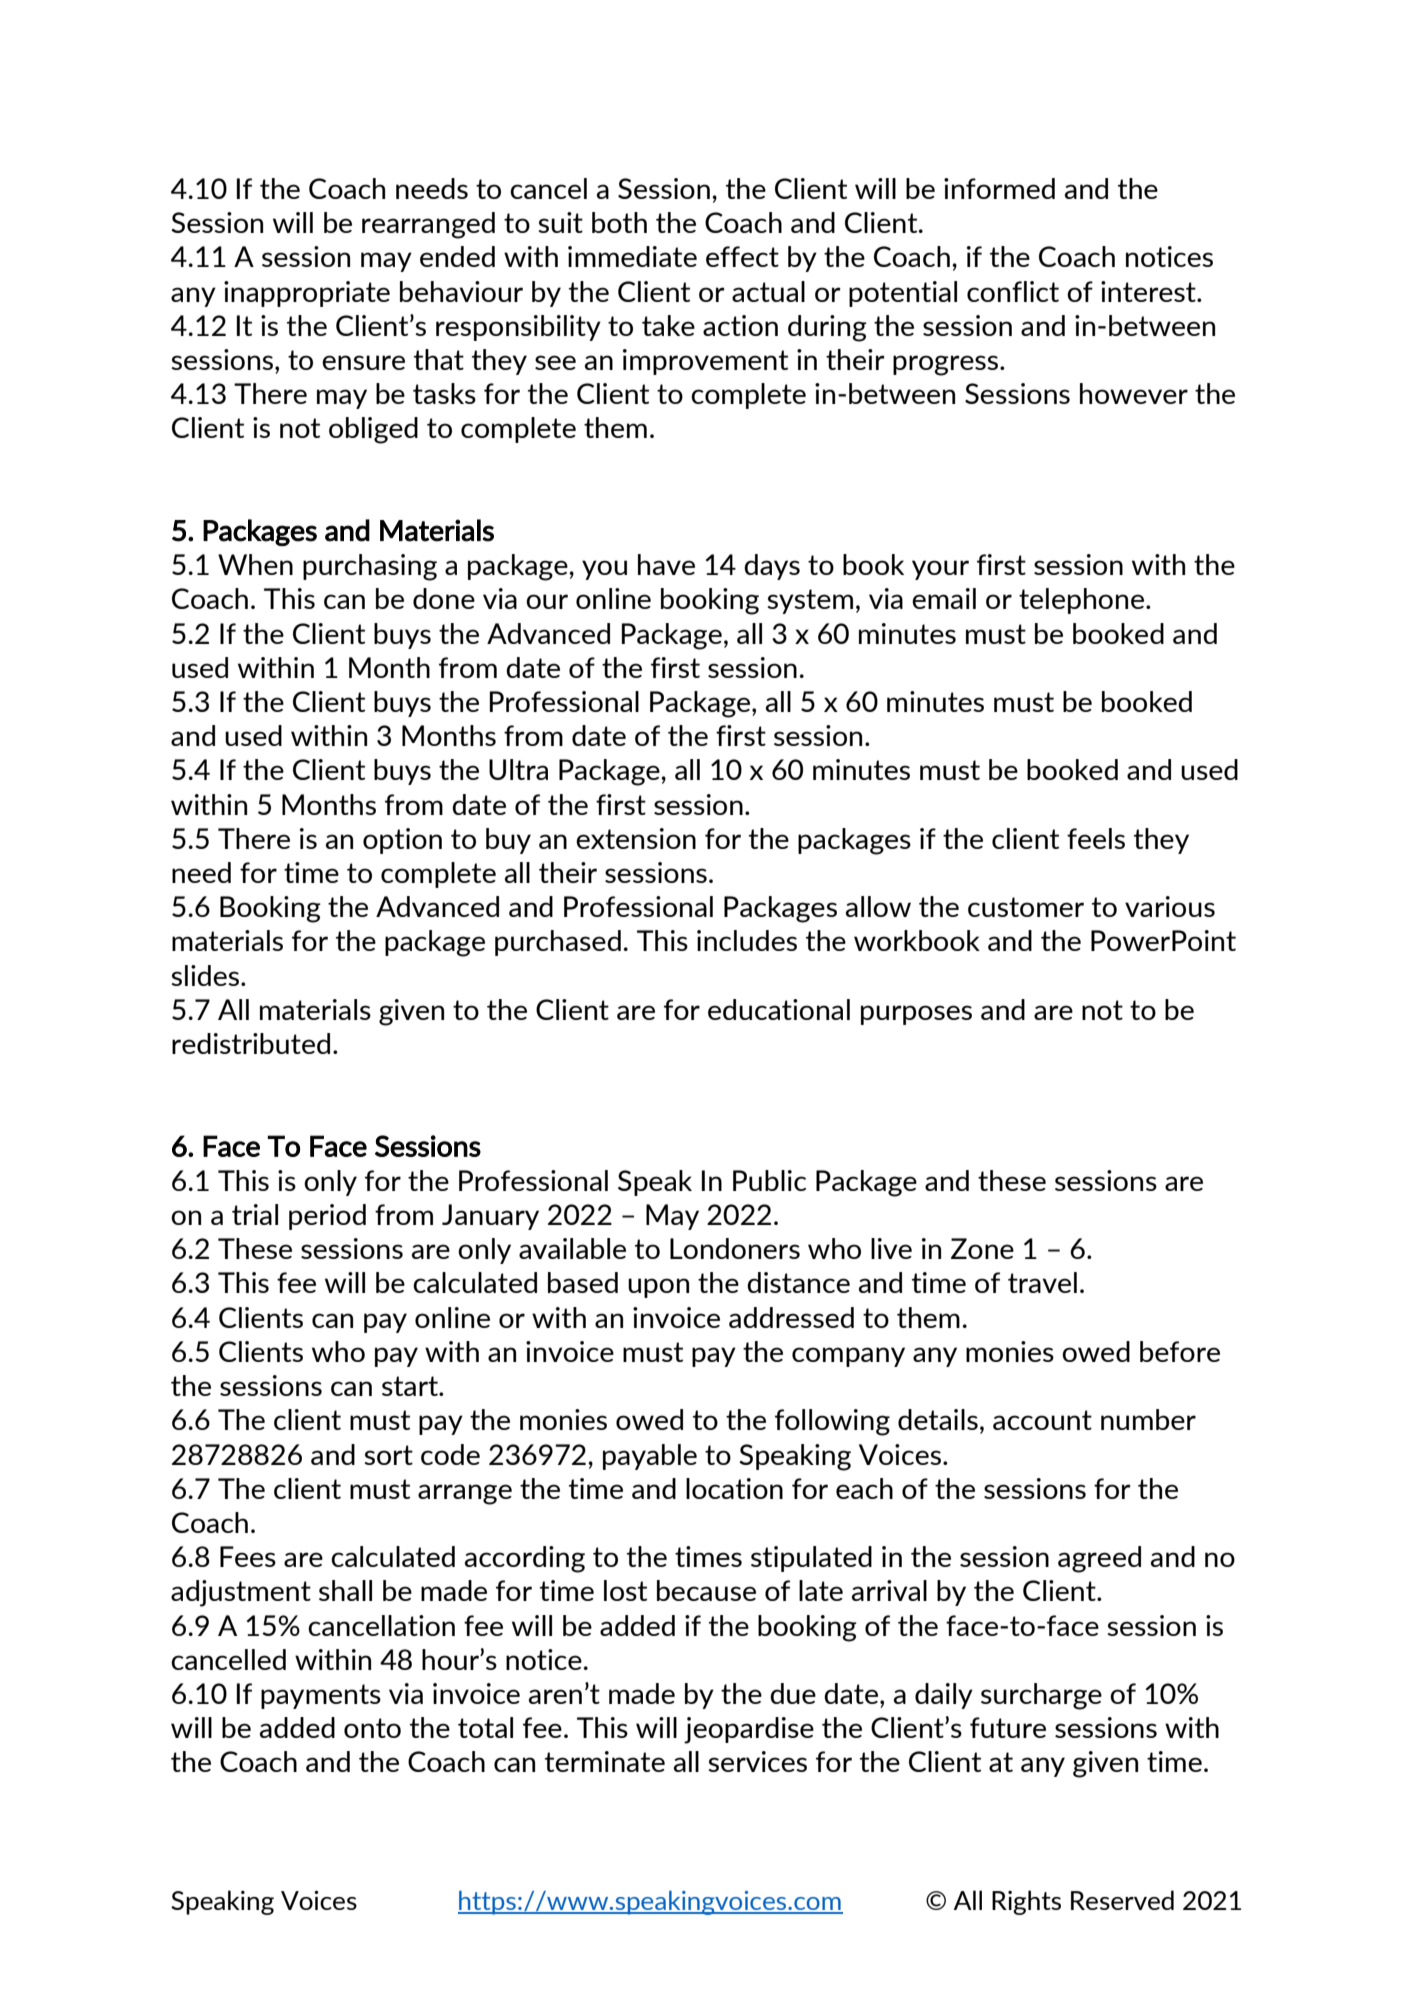 This image has height=2000, width=1413. What do you see at coordinates (650, 1457) in the image?
I see `payable` at bounding box center [650, 1457].
